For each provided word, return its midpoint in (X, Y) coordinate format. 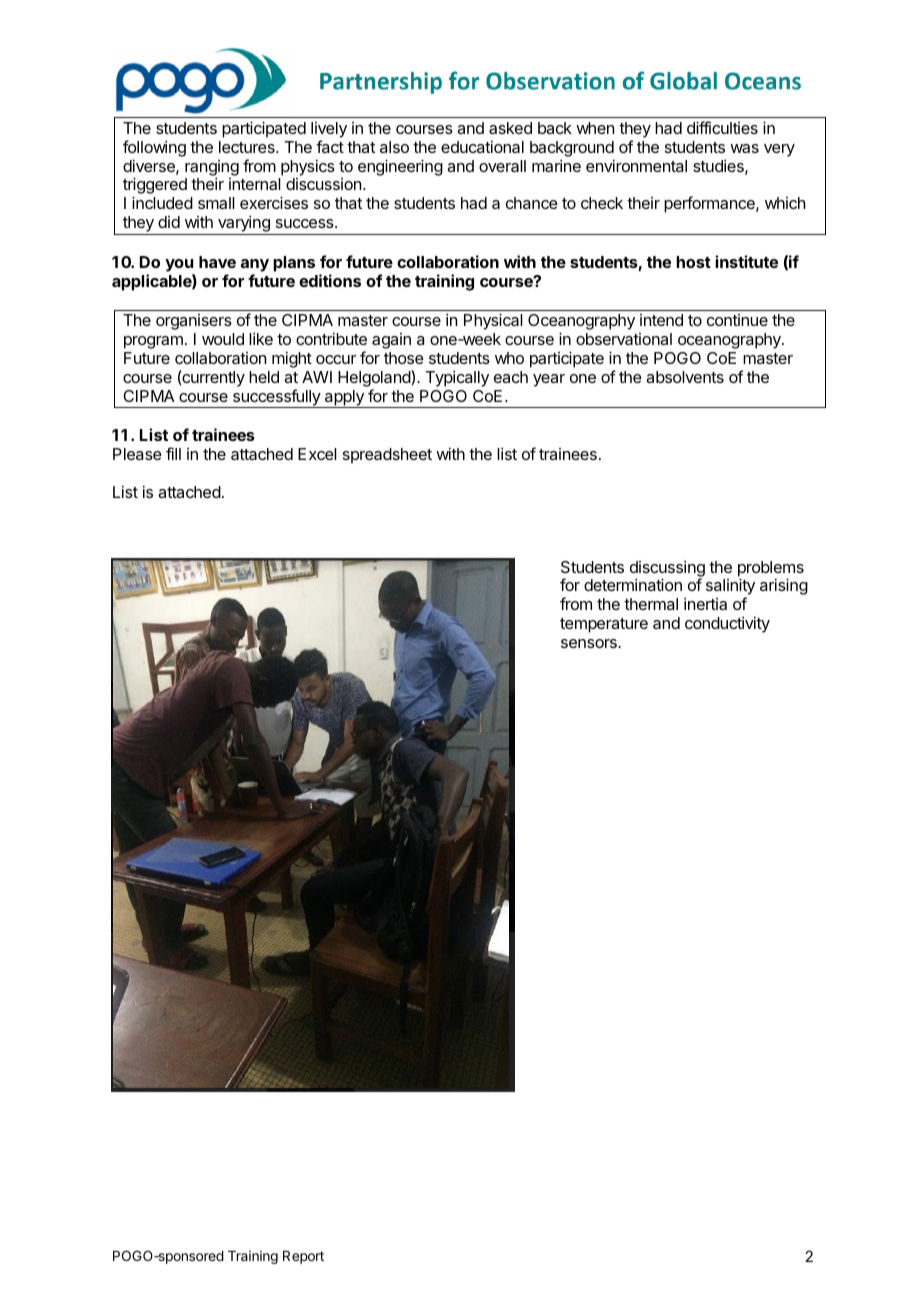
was (744, 148)
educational (482, 146)
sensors (590, 643)
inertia (705, 603)
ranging (212, 169)
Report (303, 1257)
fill (173, 453)
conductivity (727, 624)
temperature (604, 625)
